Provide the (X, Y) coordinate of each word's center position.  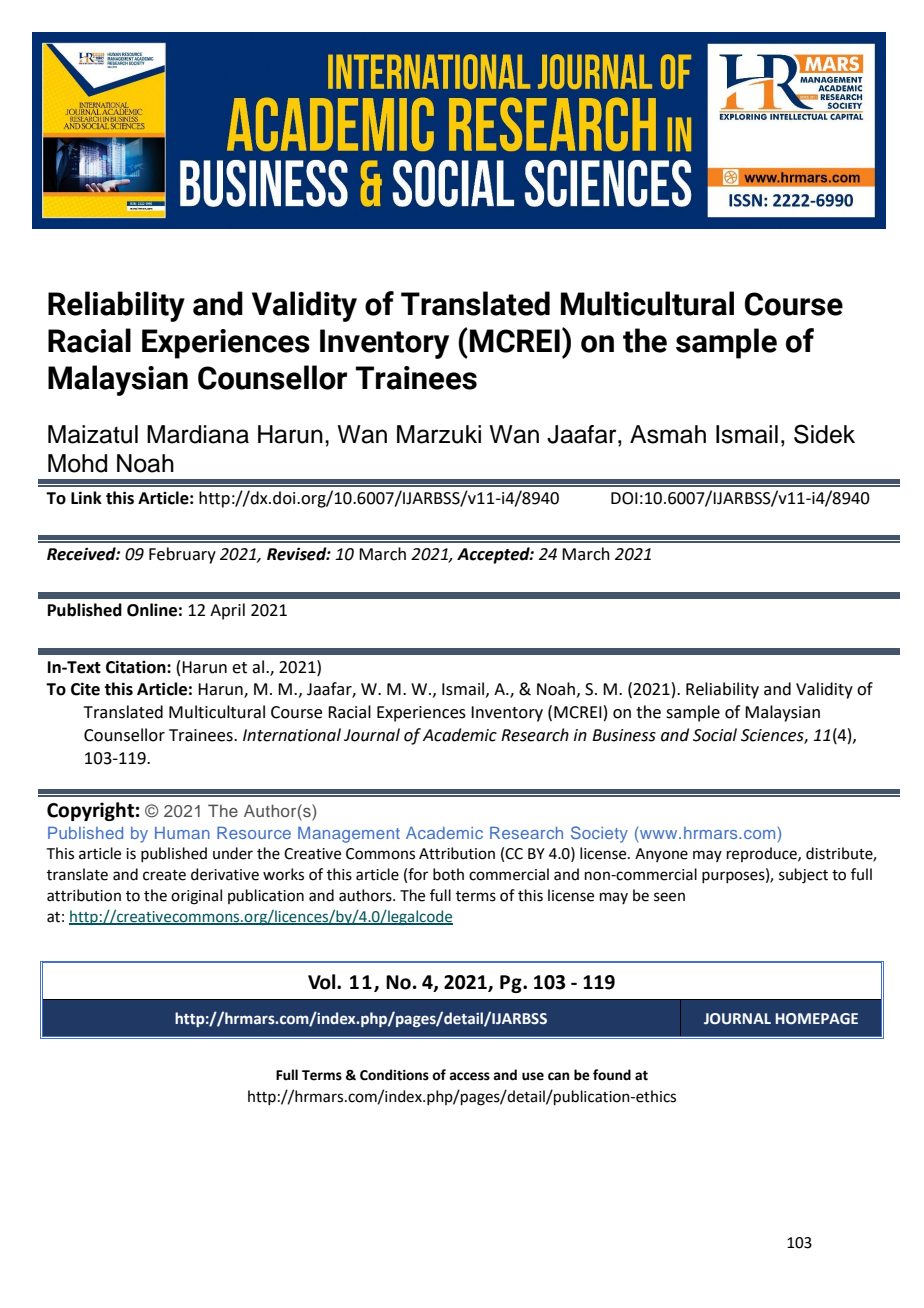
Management (349, 835)
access (469, 1076)
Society (599, 834)
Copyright (90, 811)
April (227, 611)
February (182, 555)
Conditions (394, 1075)
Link (86, 497)
